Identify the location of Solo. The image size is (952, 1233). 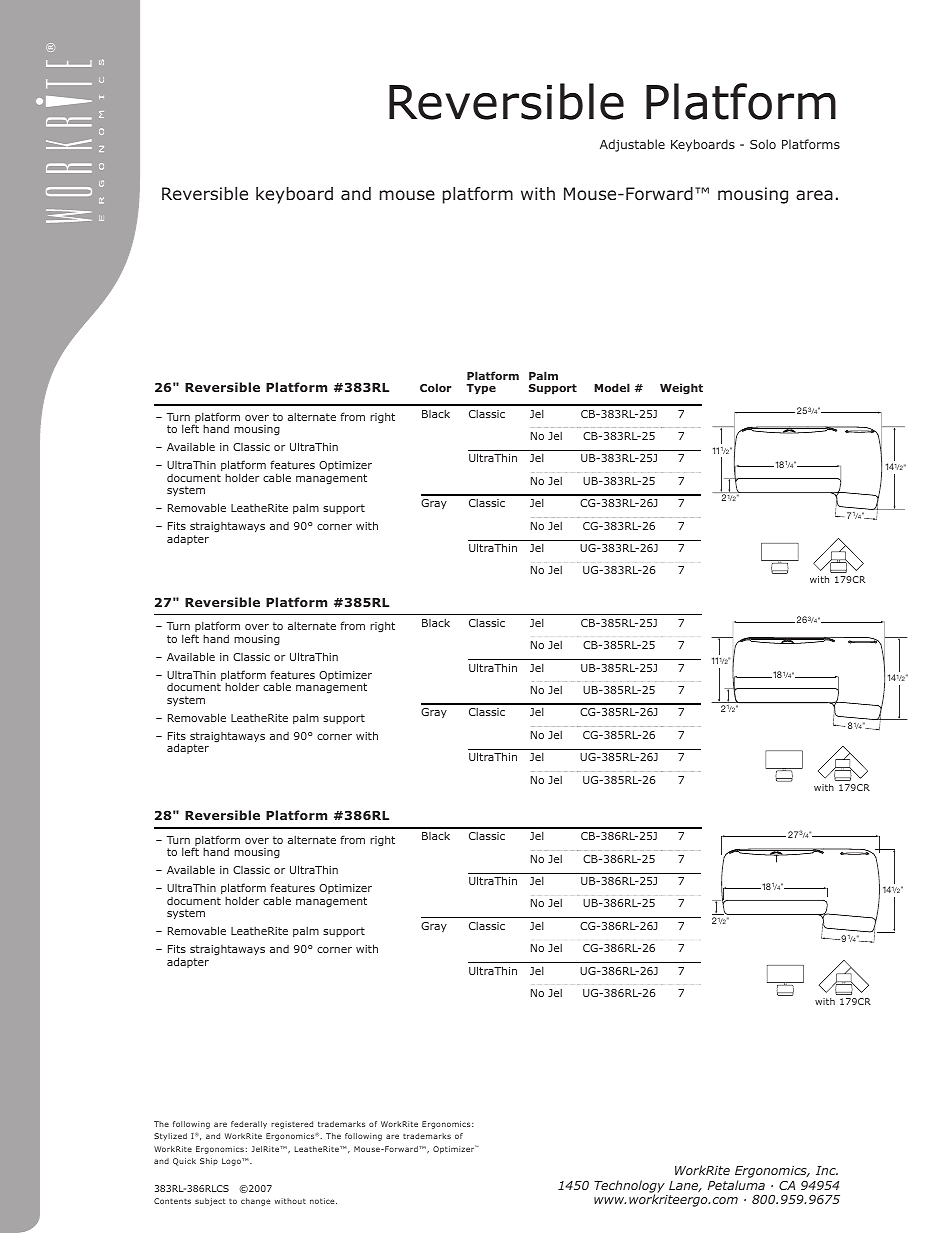
(763, 144).
